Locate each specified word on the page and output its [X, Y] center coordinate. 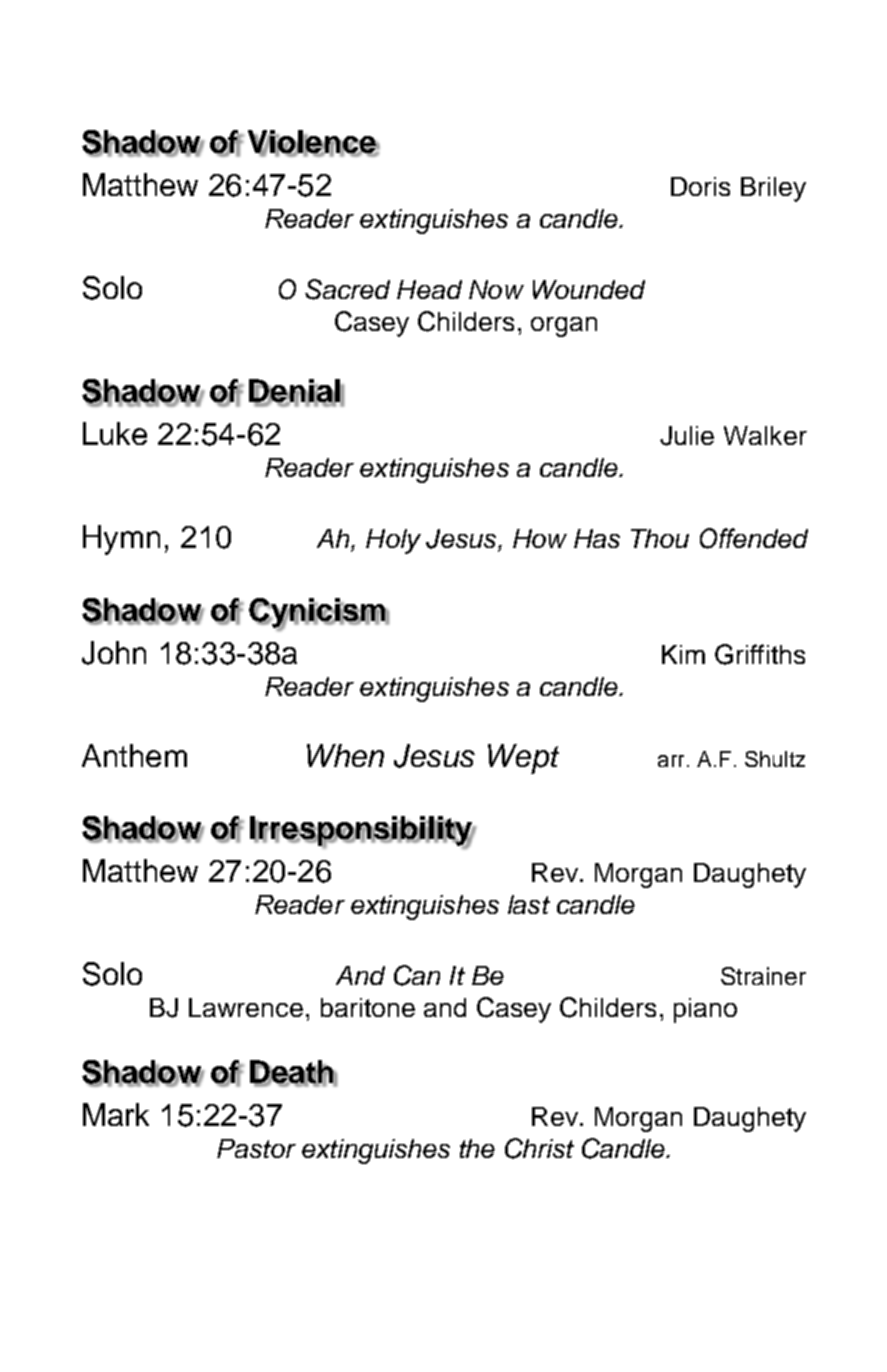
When [345, 755]
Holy [393, 541]
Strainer [763, 976]
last [529, 904]
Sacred [347, 289]
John [114, 653]
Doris [700, 186]
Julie [687, 436]
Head [429, 289]
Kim [683, 654]
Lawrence [246, 1007]
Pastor [256, 1148]
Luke [115, 433]
